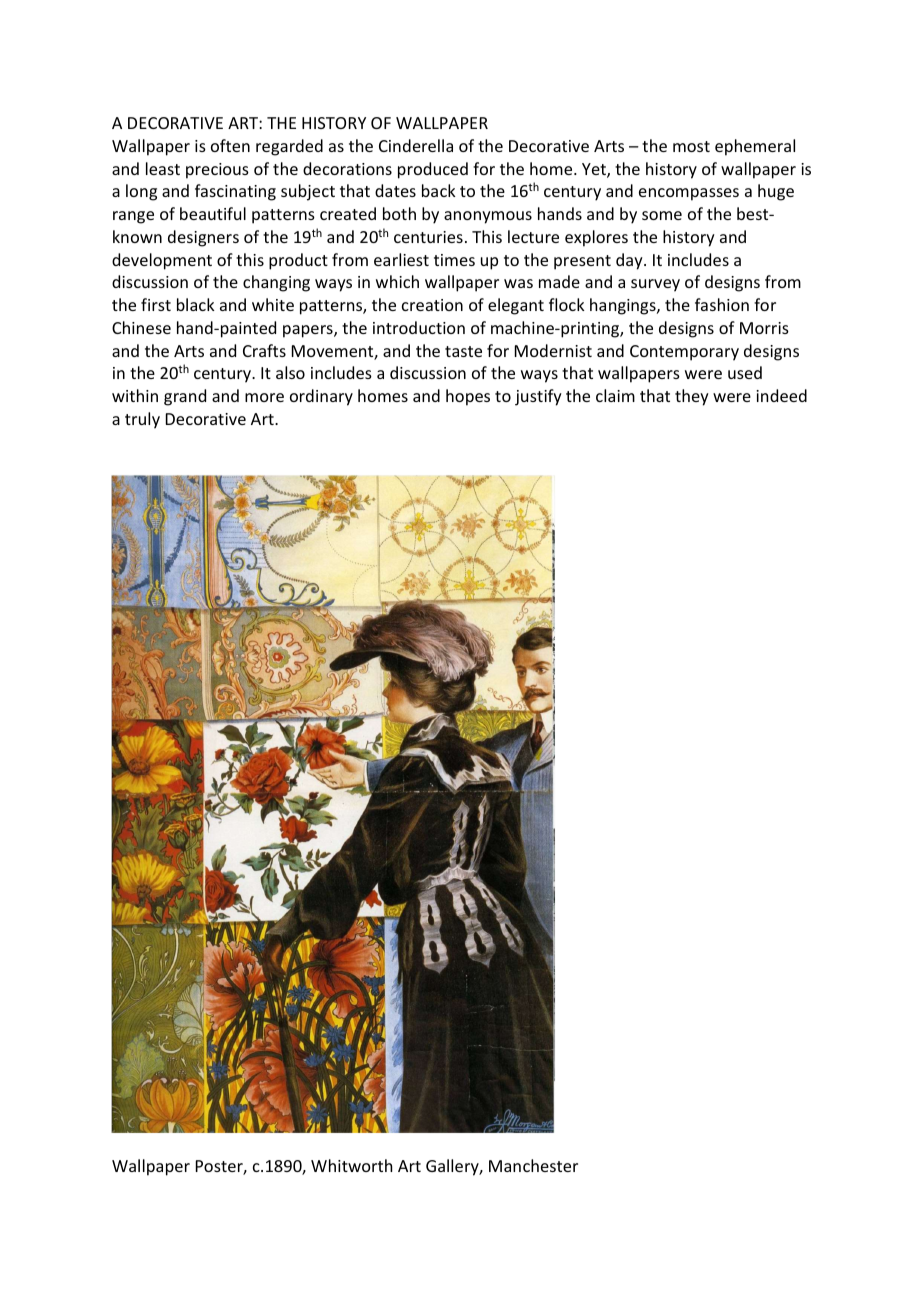 This screenshot has width=924, height=1308. What do you see at coordinates (142, 420) in the screenshot?
I see `truly` at bounding box center [142, 420].
